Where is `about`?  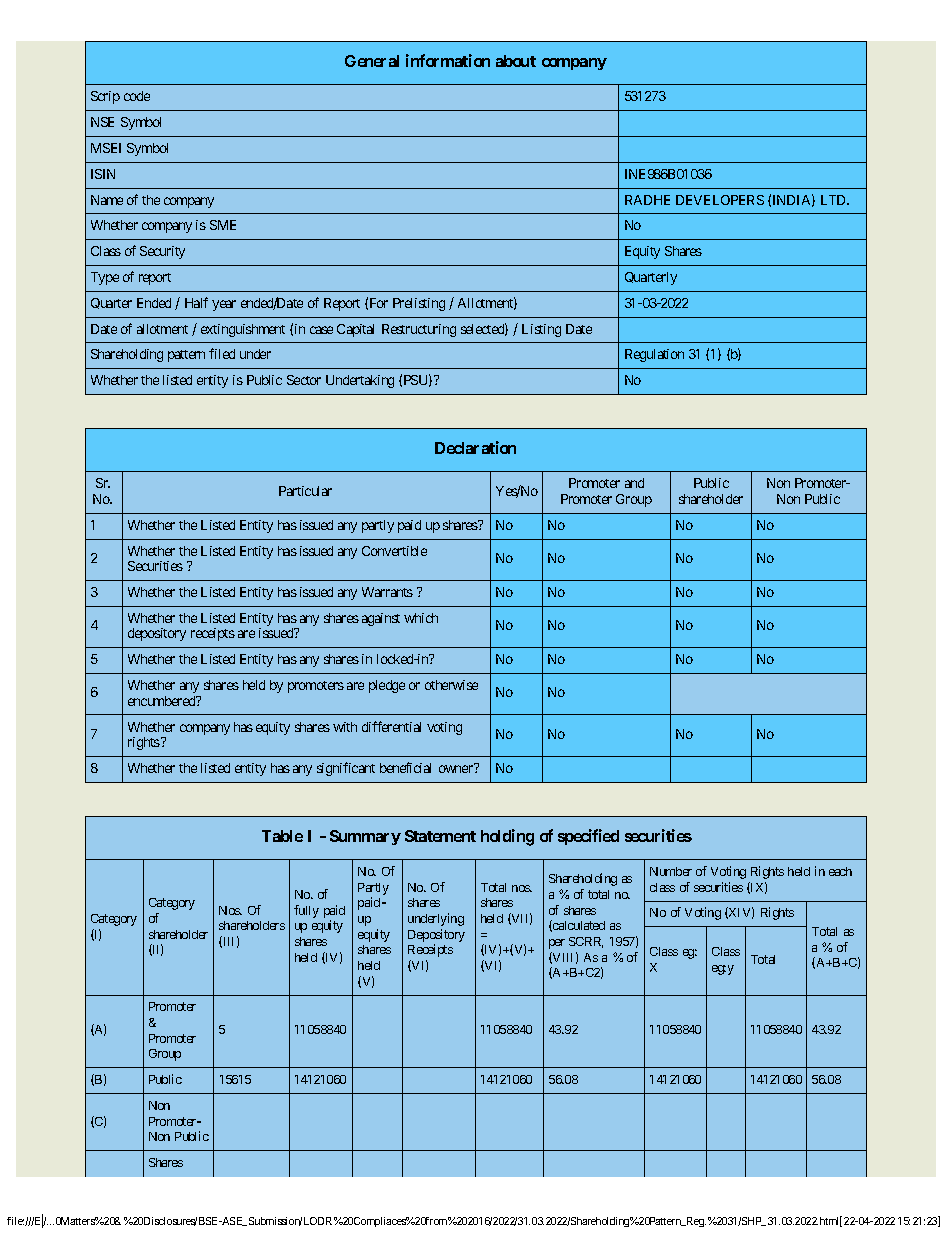
about is located at coordinates (516, 61).
